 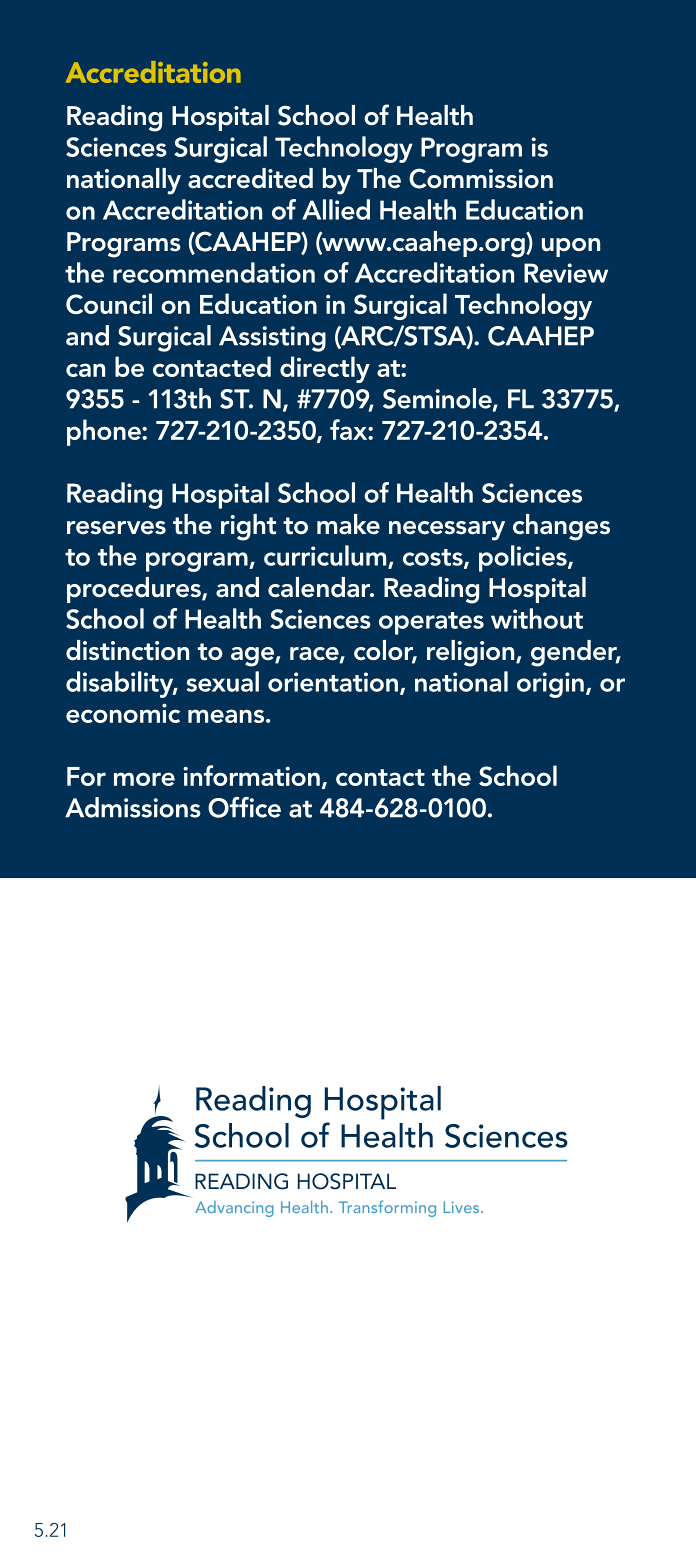 I want to click on Allied, so click(x=336, y=209).
